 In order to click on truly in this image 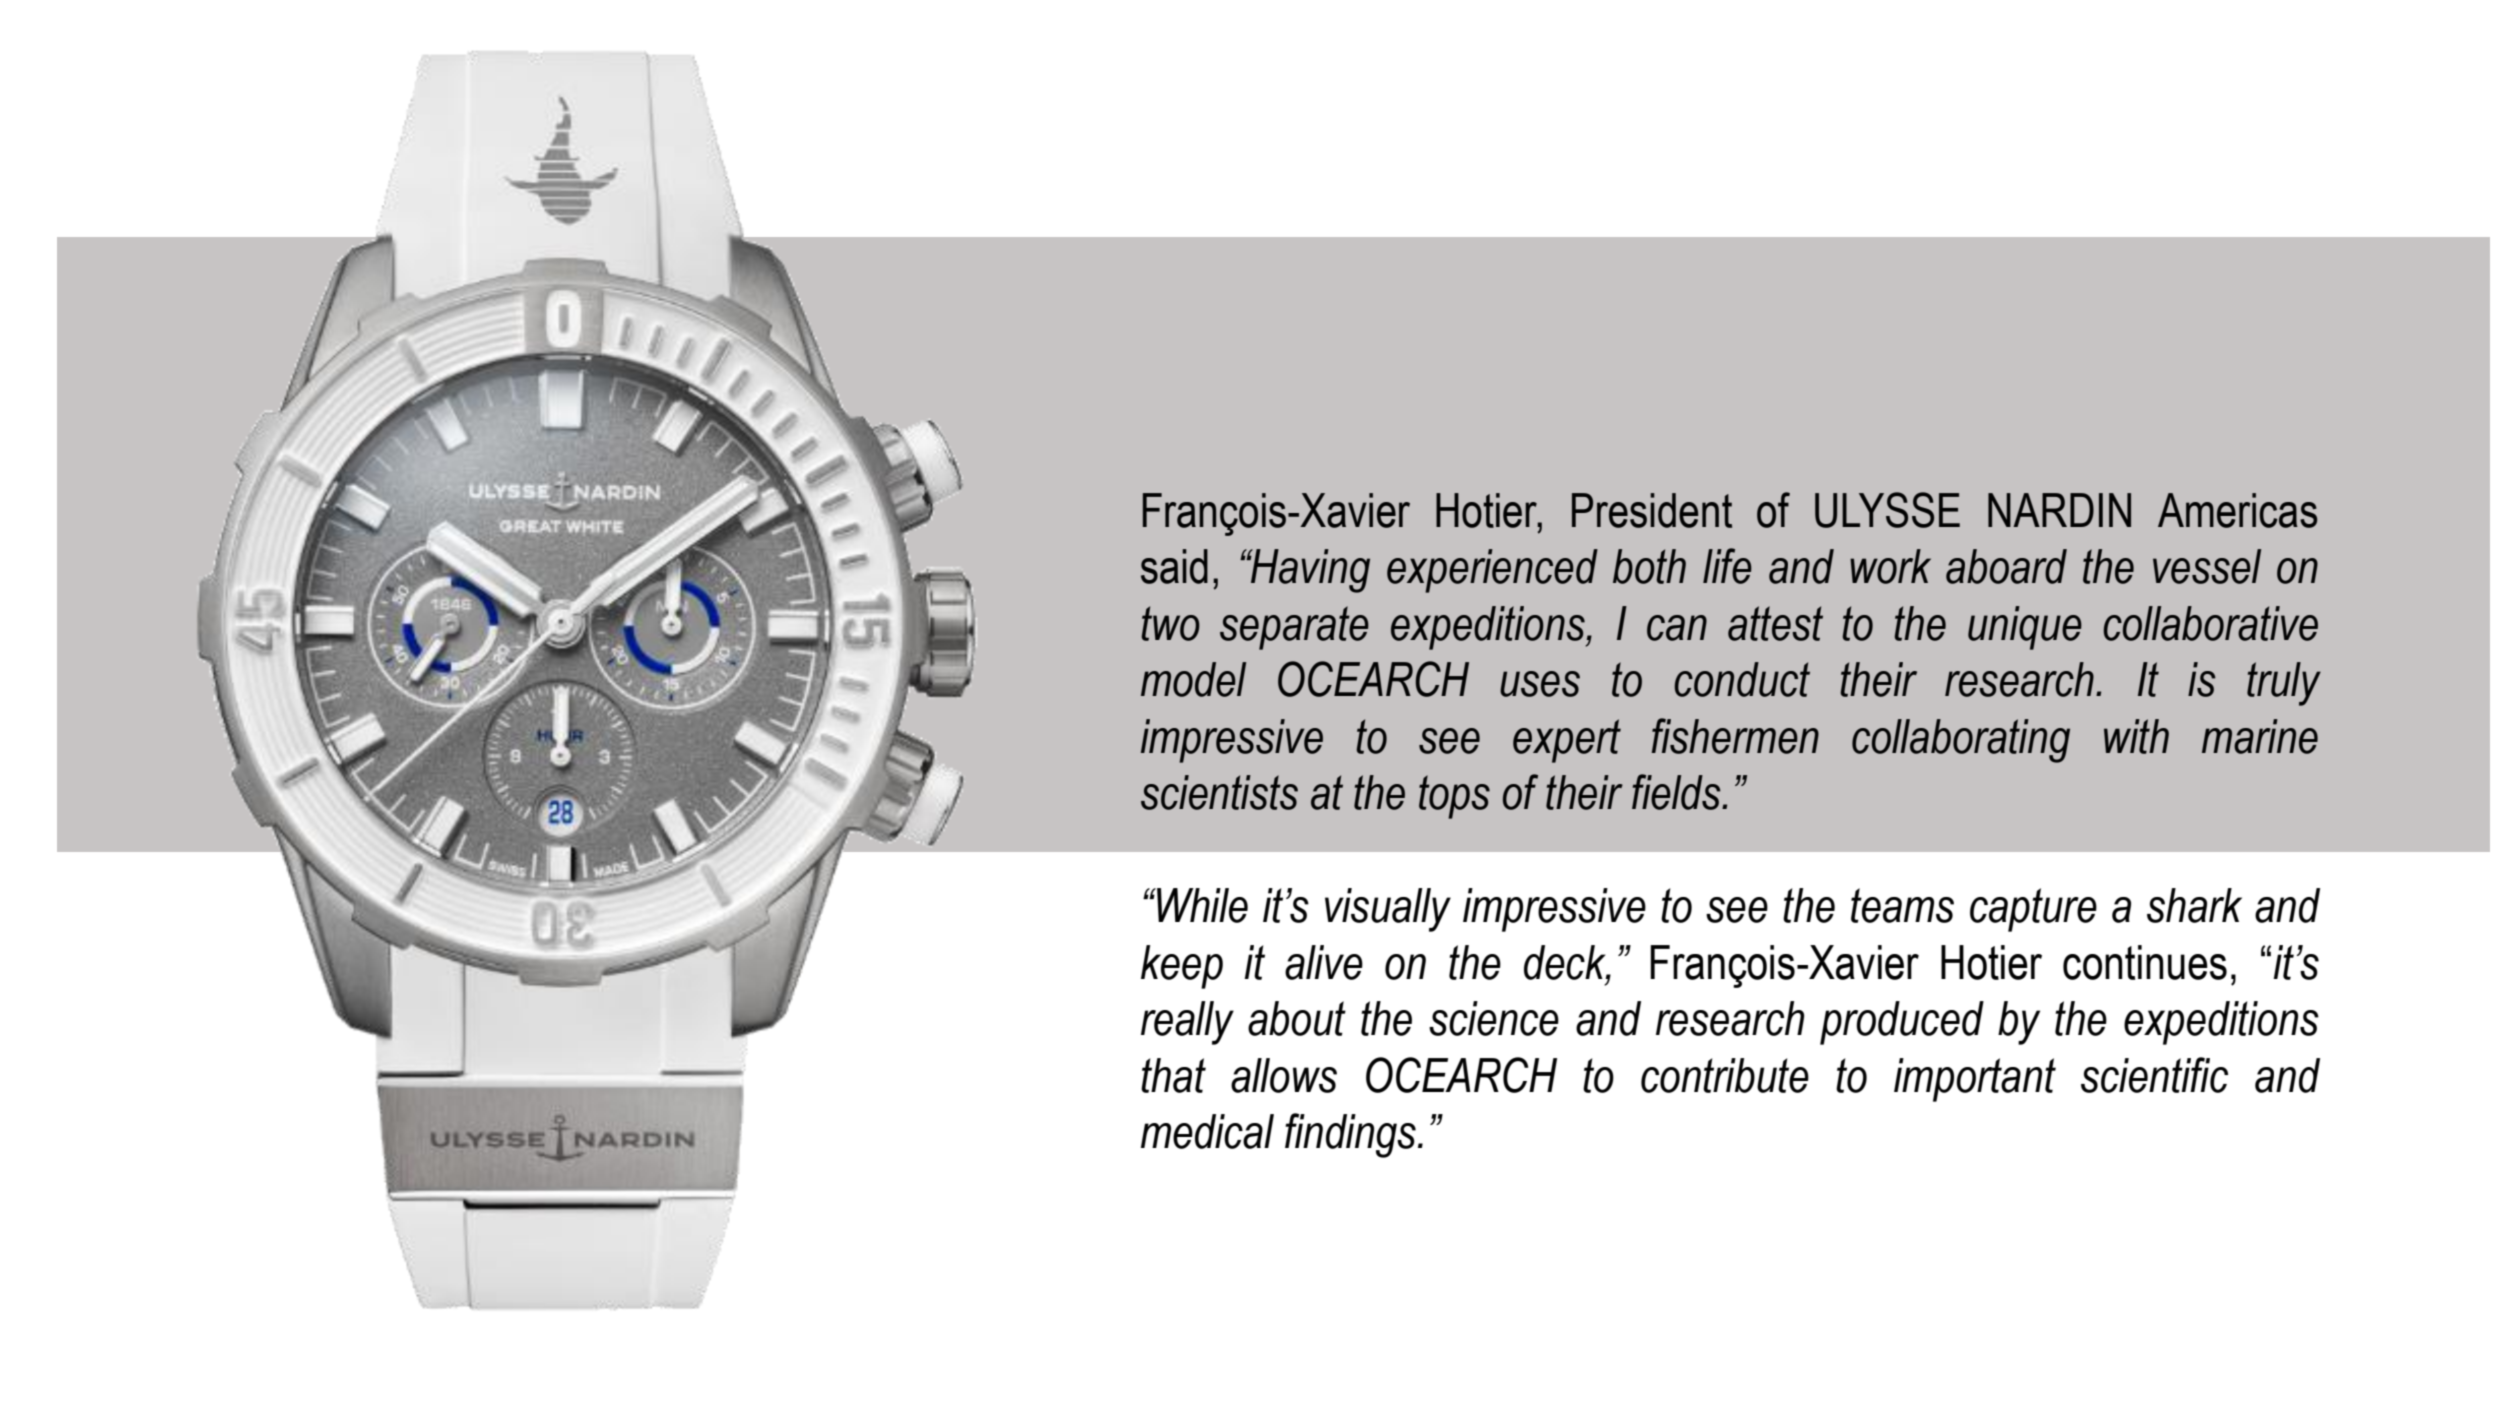, I will do `click(2284, 684)`.
